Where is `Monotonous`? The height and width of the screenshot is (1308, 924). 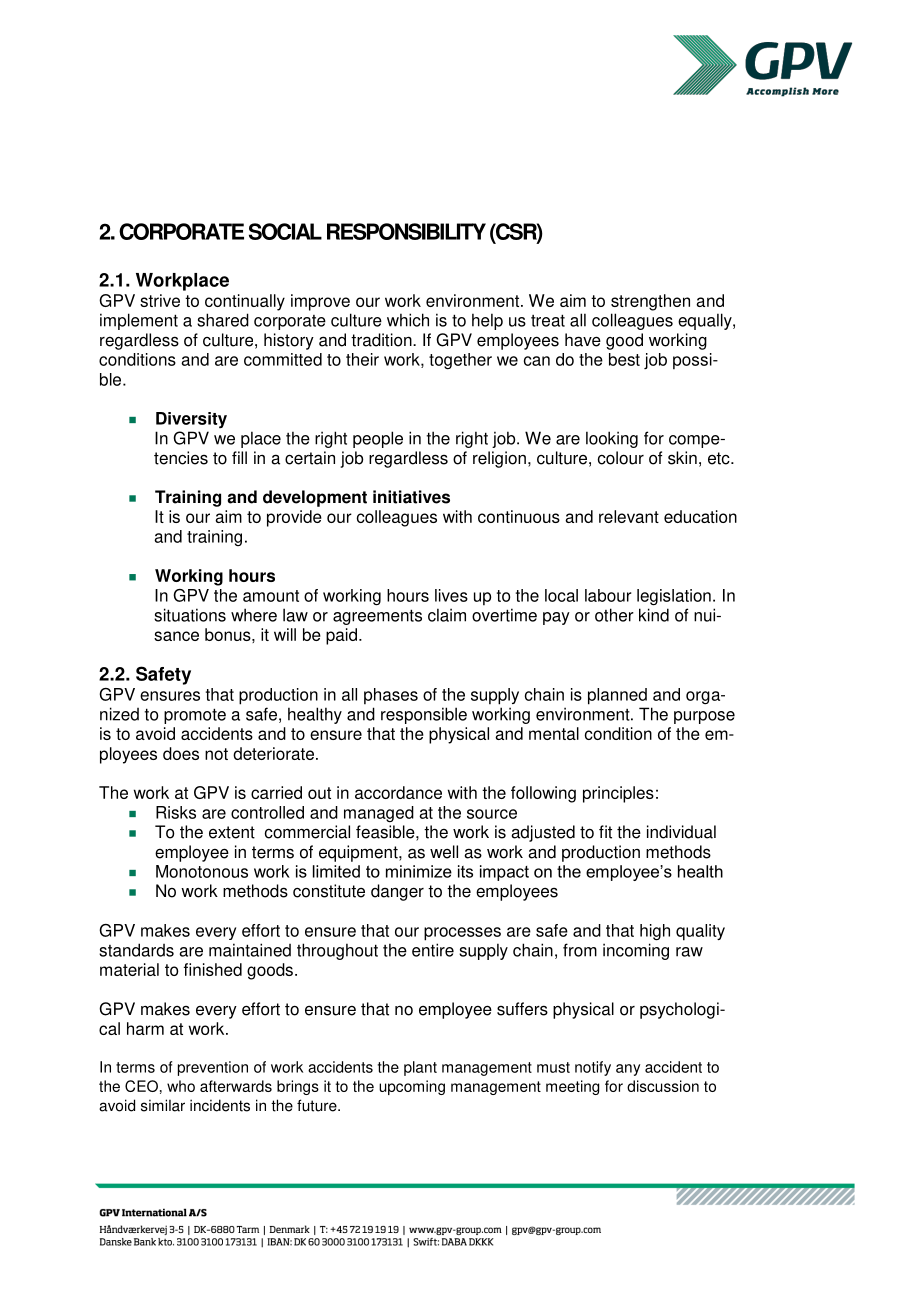 Monotonous is located at coordinates (202, 871).
